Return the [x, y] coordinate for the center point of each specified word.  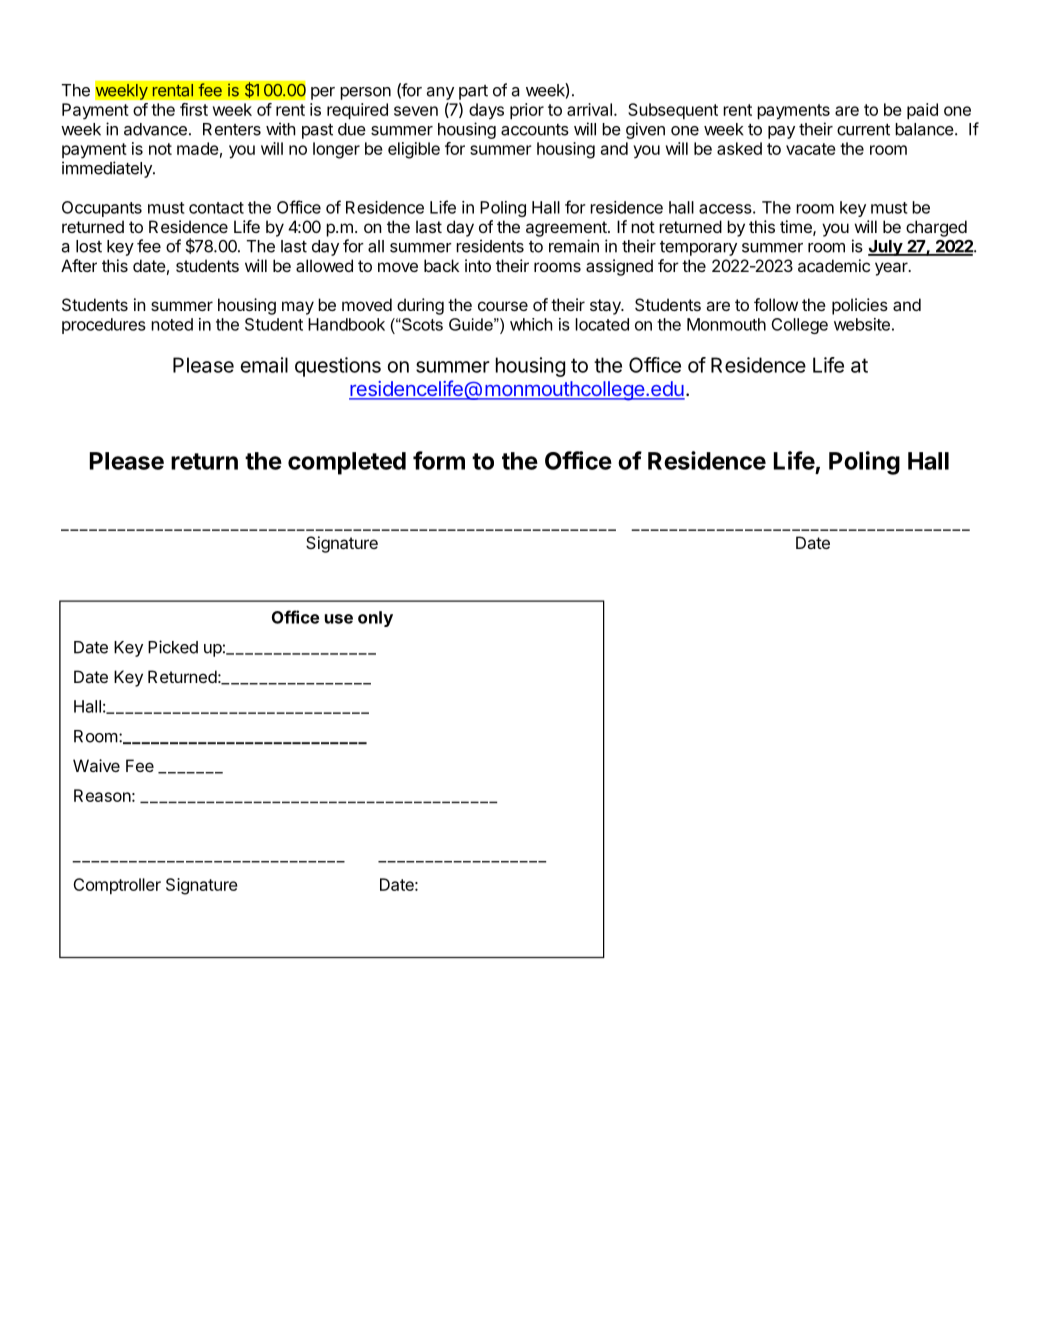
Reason [102, 795]
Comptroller [117, 886]
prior [527, 111]
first [194, 109]
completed [347, 463]
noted [172, 324]
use [339, 619]
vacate [811, 149]
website [862, 324]
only [375, 619]
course [503, 306]
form [439, 460]
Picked [173, 647]
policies [860, 306]
